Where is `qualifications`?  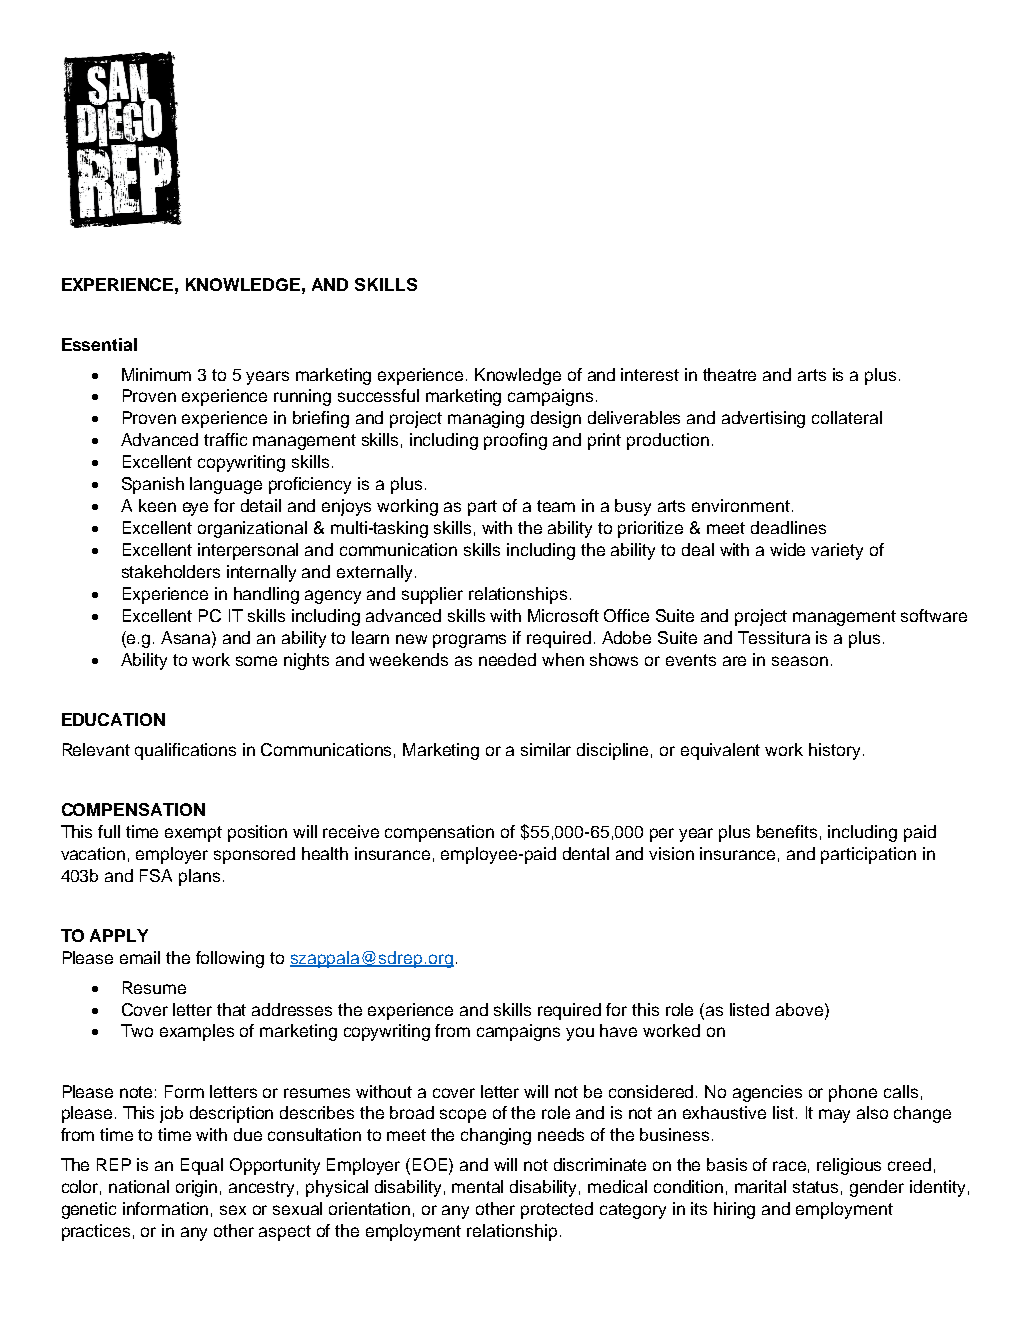
qualifications is located at coordinates (185, 751).
